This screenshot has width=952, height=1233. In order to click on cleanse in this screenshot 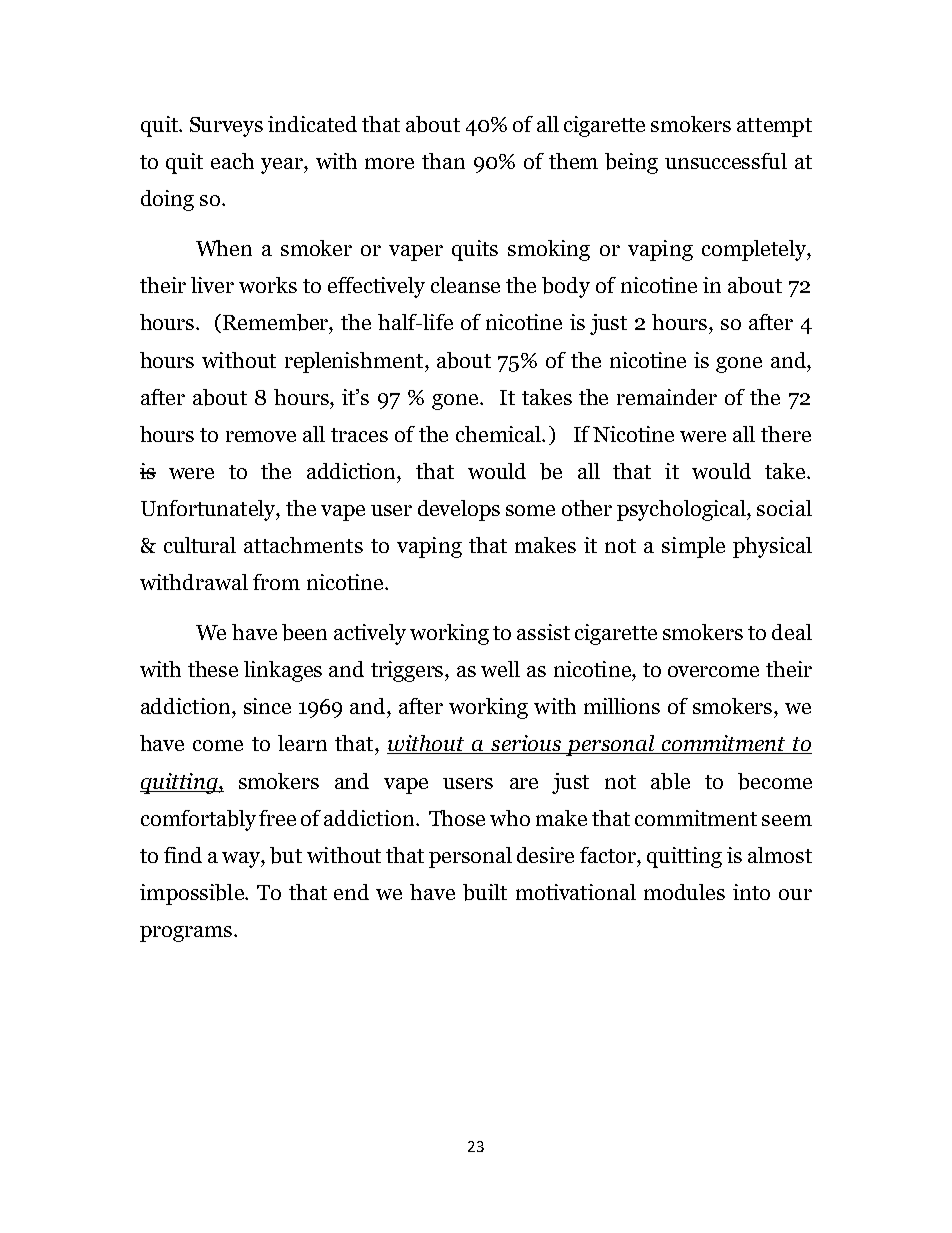, I will do `click(465, 285)`.
